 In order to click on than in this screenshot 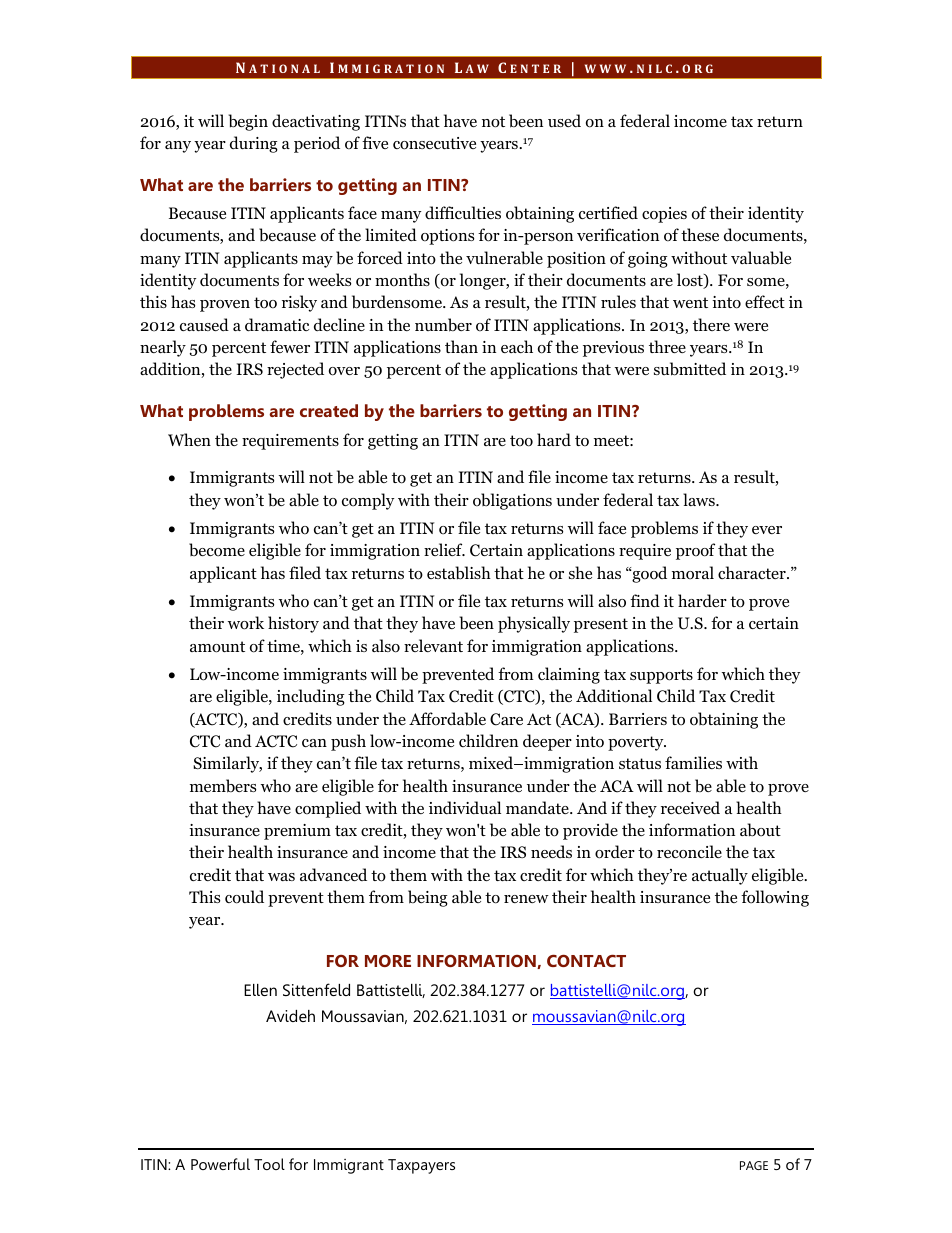, I will do `click(461, 346)`.
